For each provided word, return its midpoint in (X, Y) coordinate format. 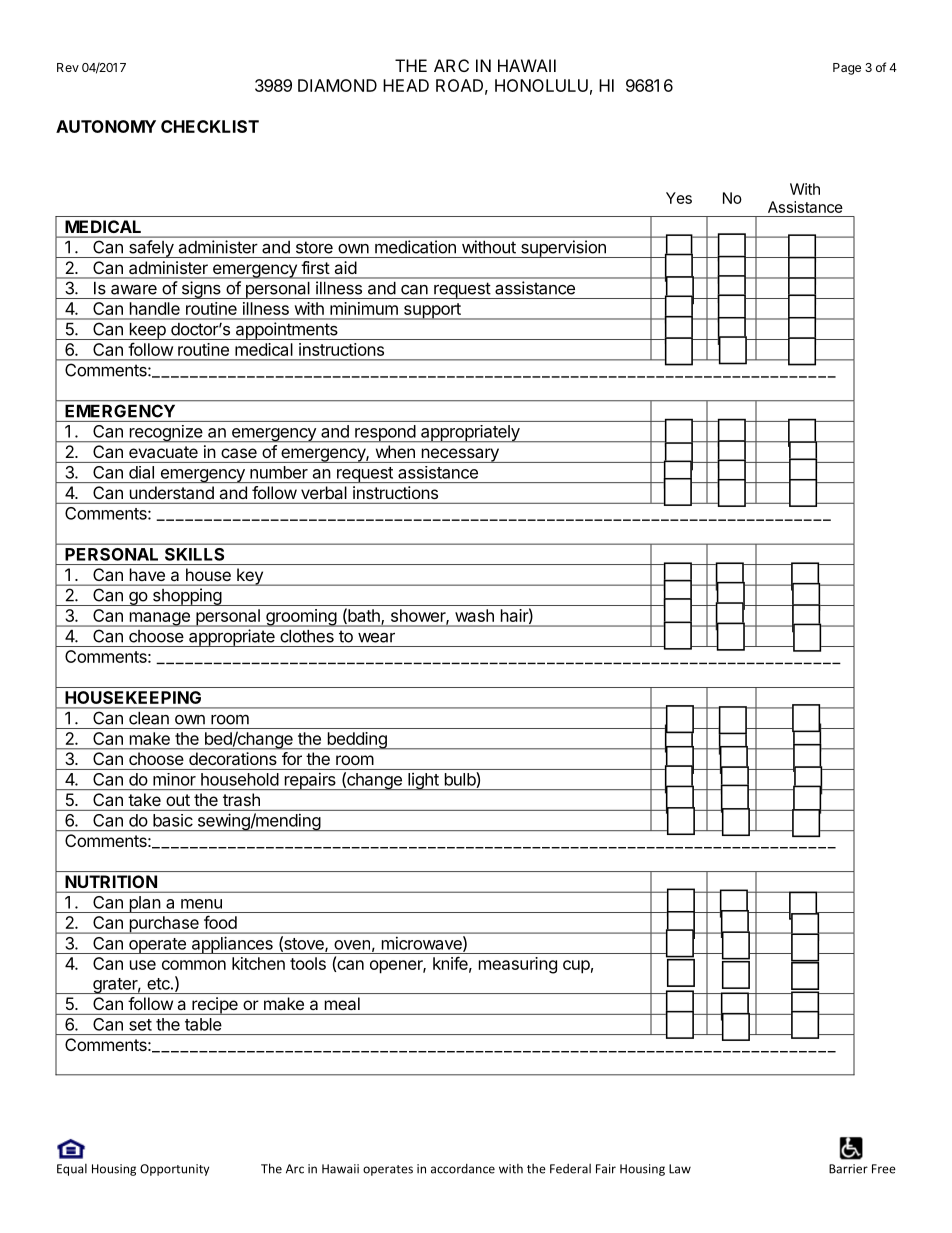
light (423, 781)
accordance (463, 1169)
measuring (518, 965)
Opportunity (174, 1170)
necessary (460, 455)
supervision (563, 249)
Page (847, 69)
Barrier (848, 1169)
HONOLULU (541, 85)
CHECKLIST (210, 126)
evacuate (163, 452)
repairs (310, 781)
